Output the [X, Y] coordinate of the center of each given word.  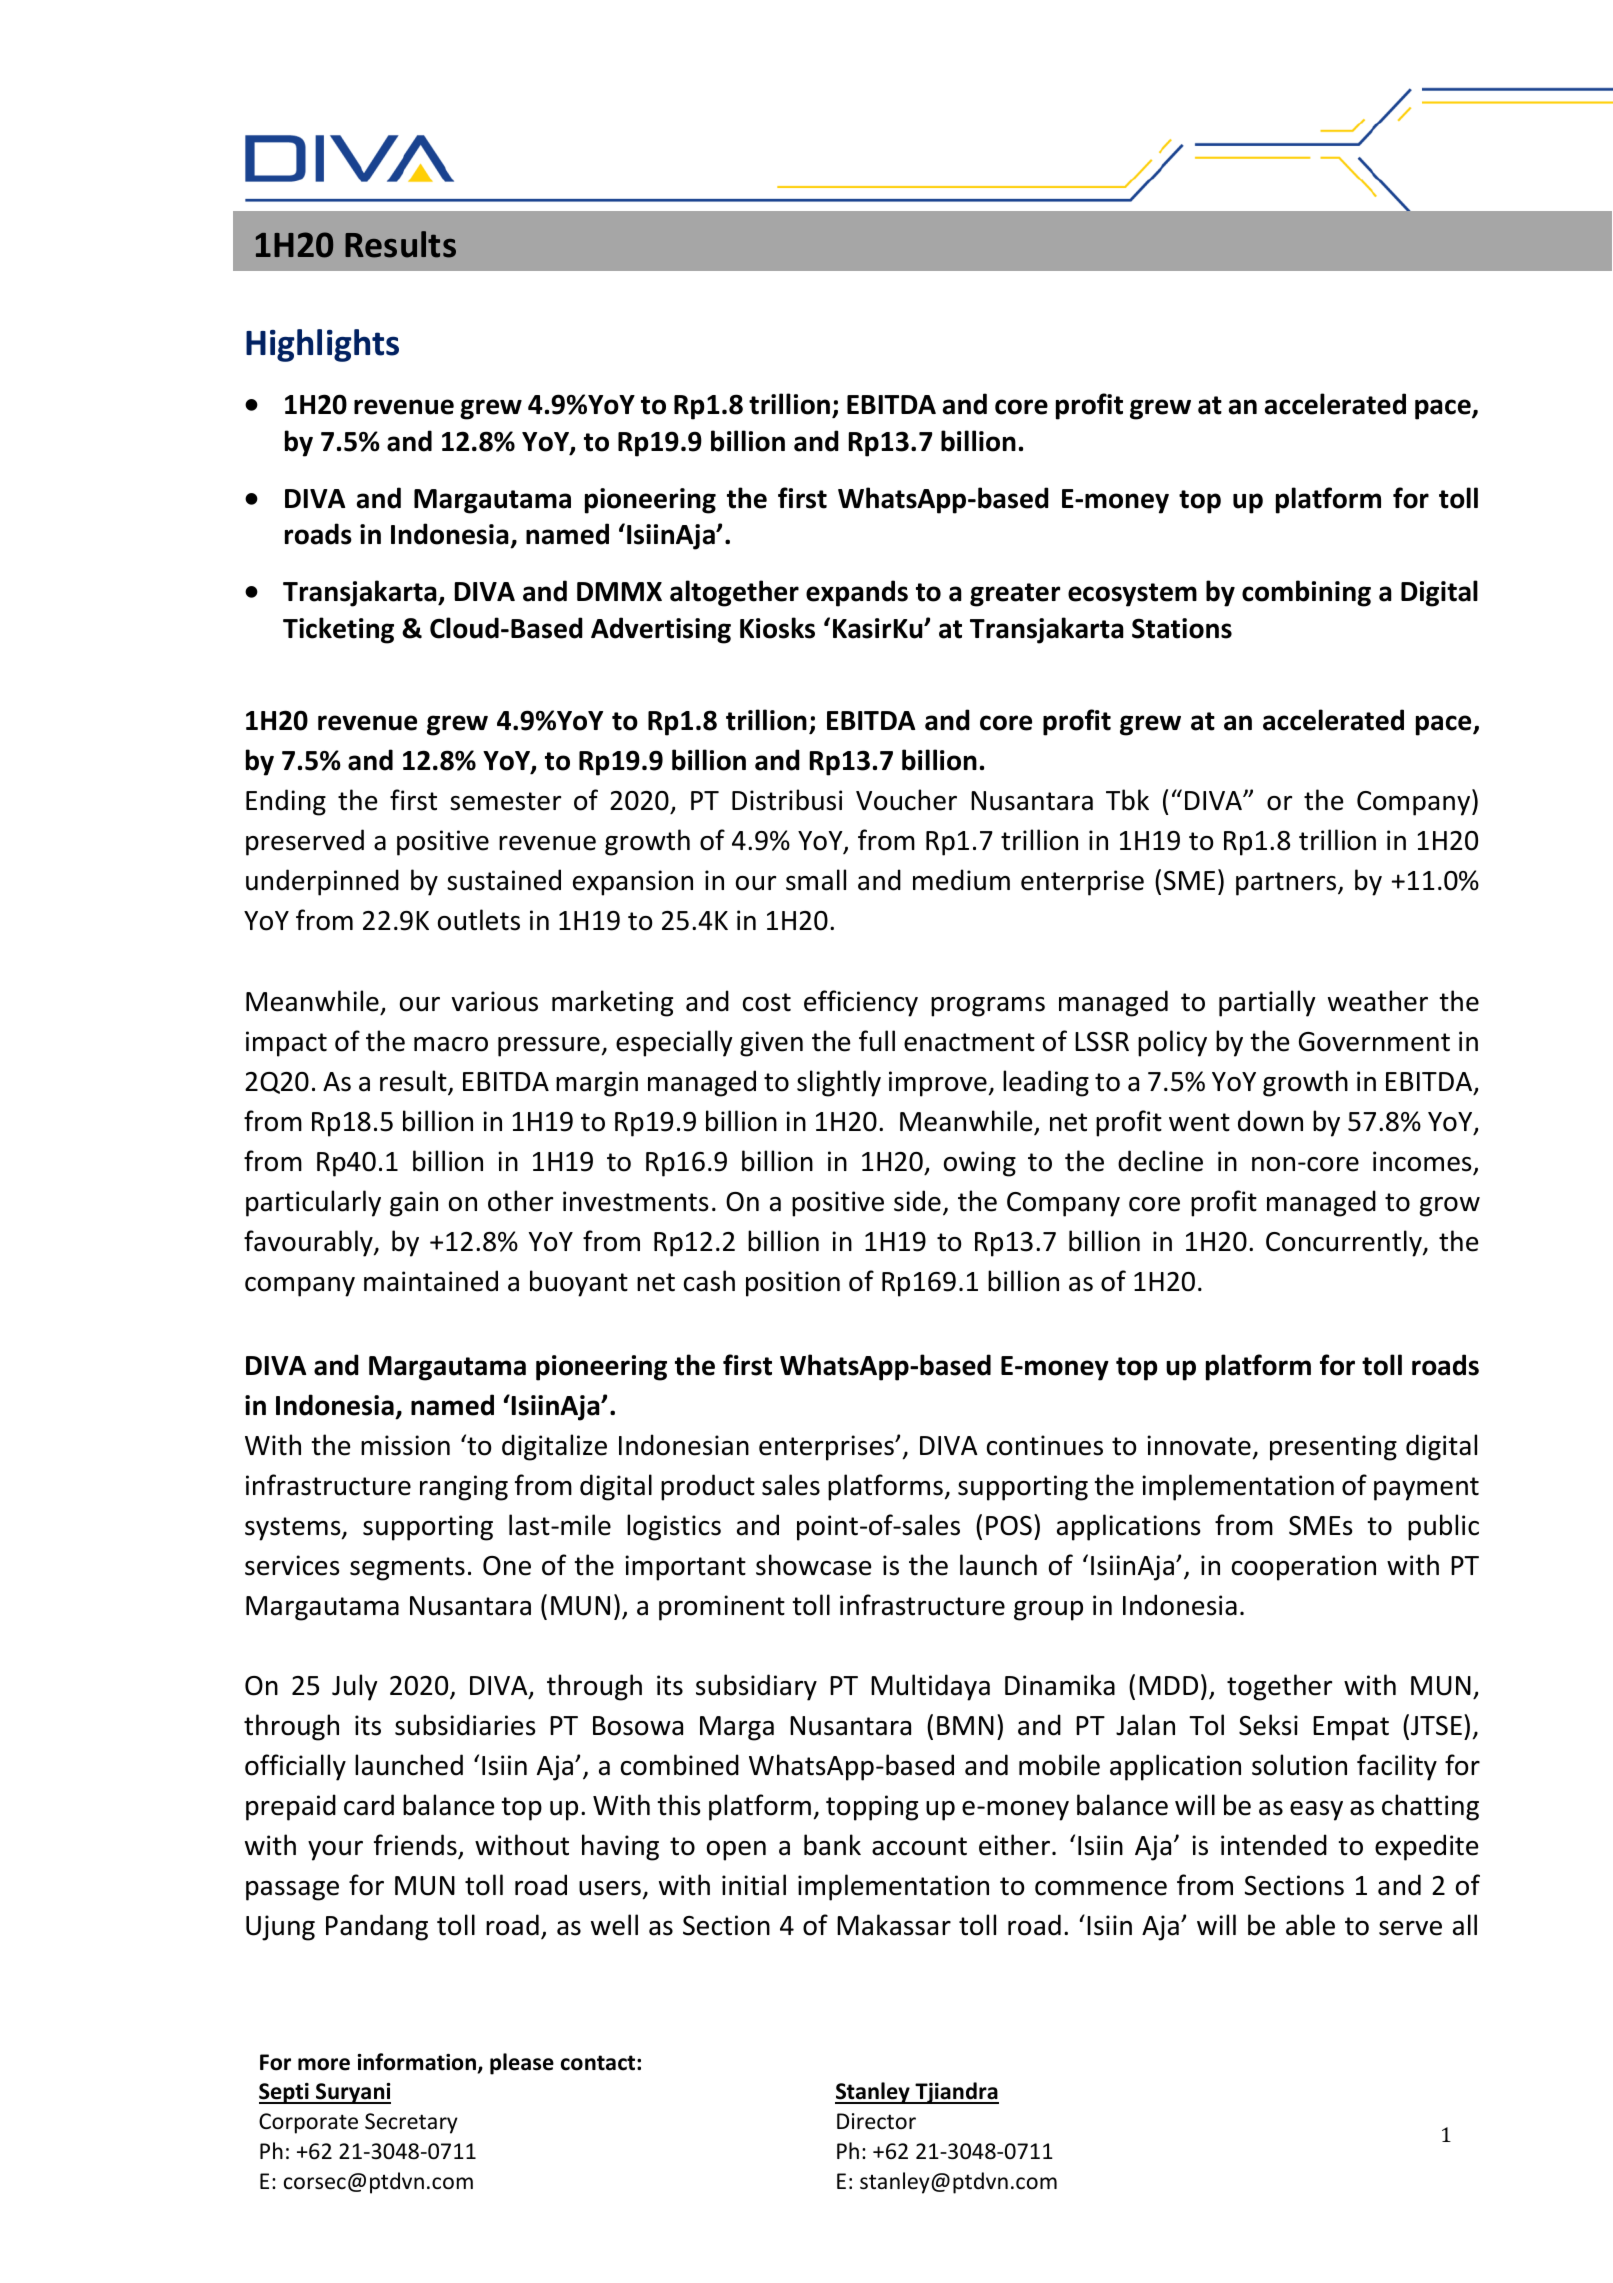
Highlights [322, 345]
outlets [479, 920]
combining [1306, 593]
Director [876, 2121]
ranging [464, 1488]
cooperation [1304, 1568]
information [418, 2063]
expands [857, 593]
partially [1267, 1003]
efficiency [861, 1003]
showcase [813, 1565]
